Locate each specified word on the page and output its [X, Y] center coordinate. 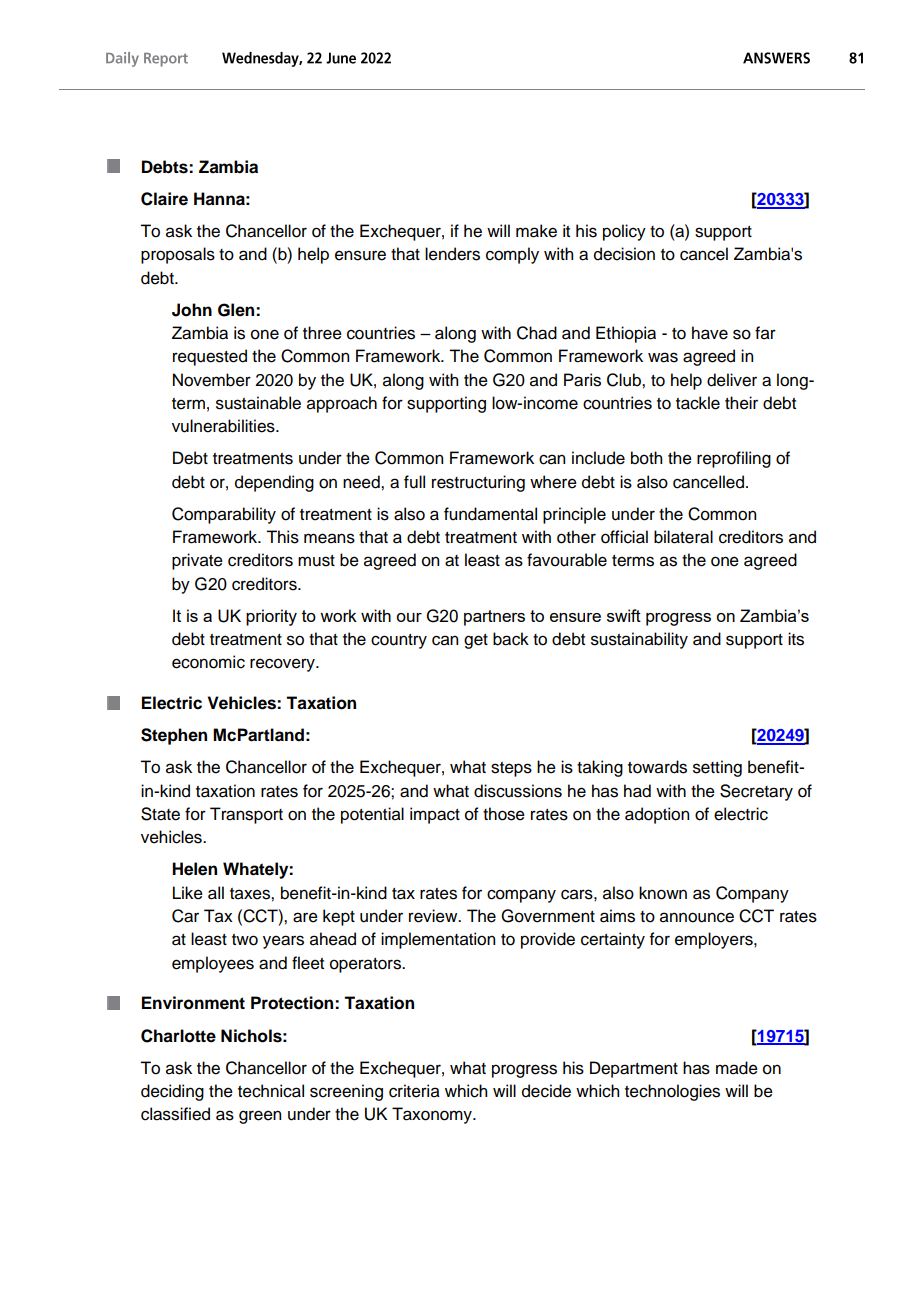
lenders [452, 254]
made [737, 1068]
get [476, 641]
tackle [698, 403]
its [796, 639]
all [216, 893]
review [434, 916]
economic [208, 662]
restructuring [478, 483]
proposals [178, 255]
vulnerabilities [224, 426]
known [663, 893]
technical [271, 1091]
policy [624, 232]
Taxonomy [433, 1115]
